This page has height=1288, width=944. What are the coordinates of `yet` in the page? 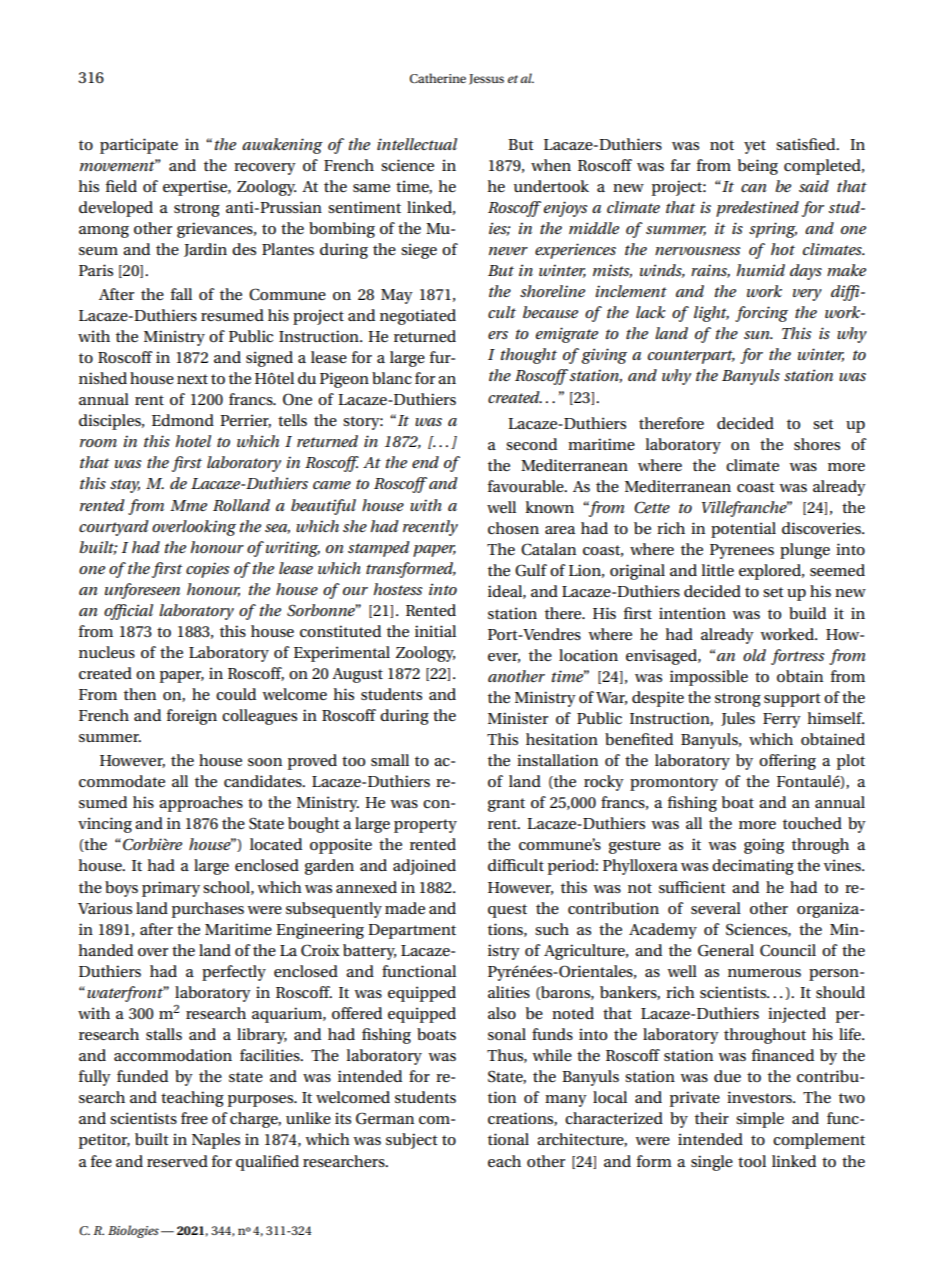 It's located at (755, 147).
